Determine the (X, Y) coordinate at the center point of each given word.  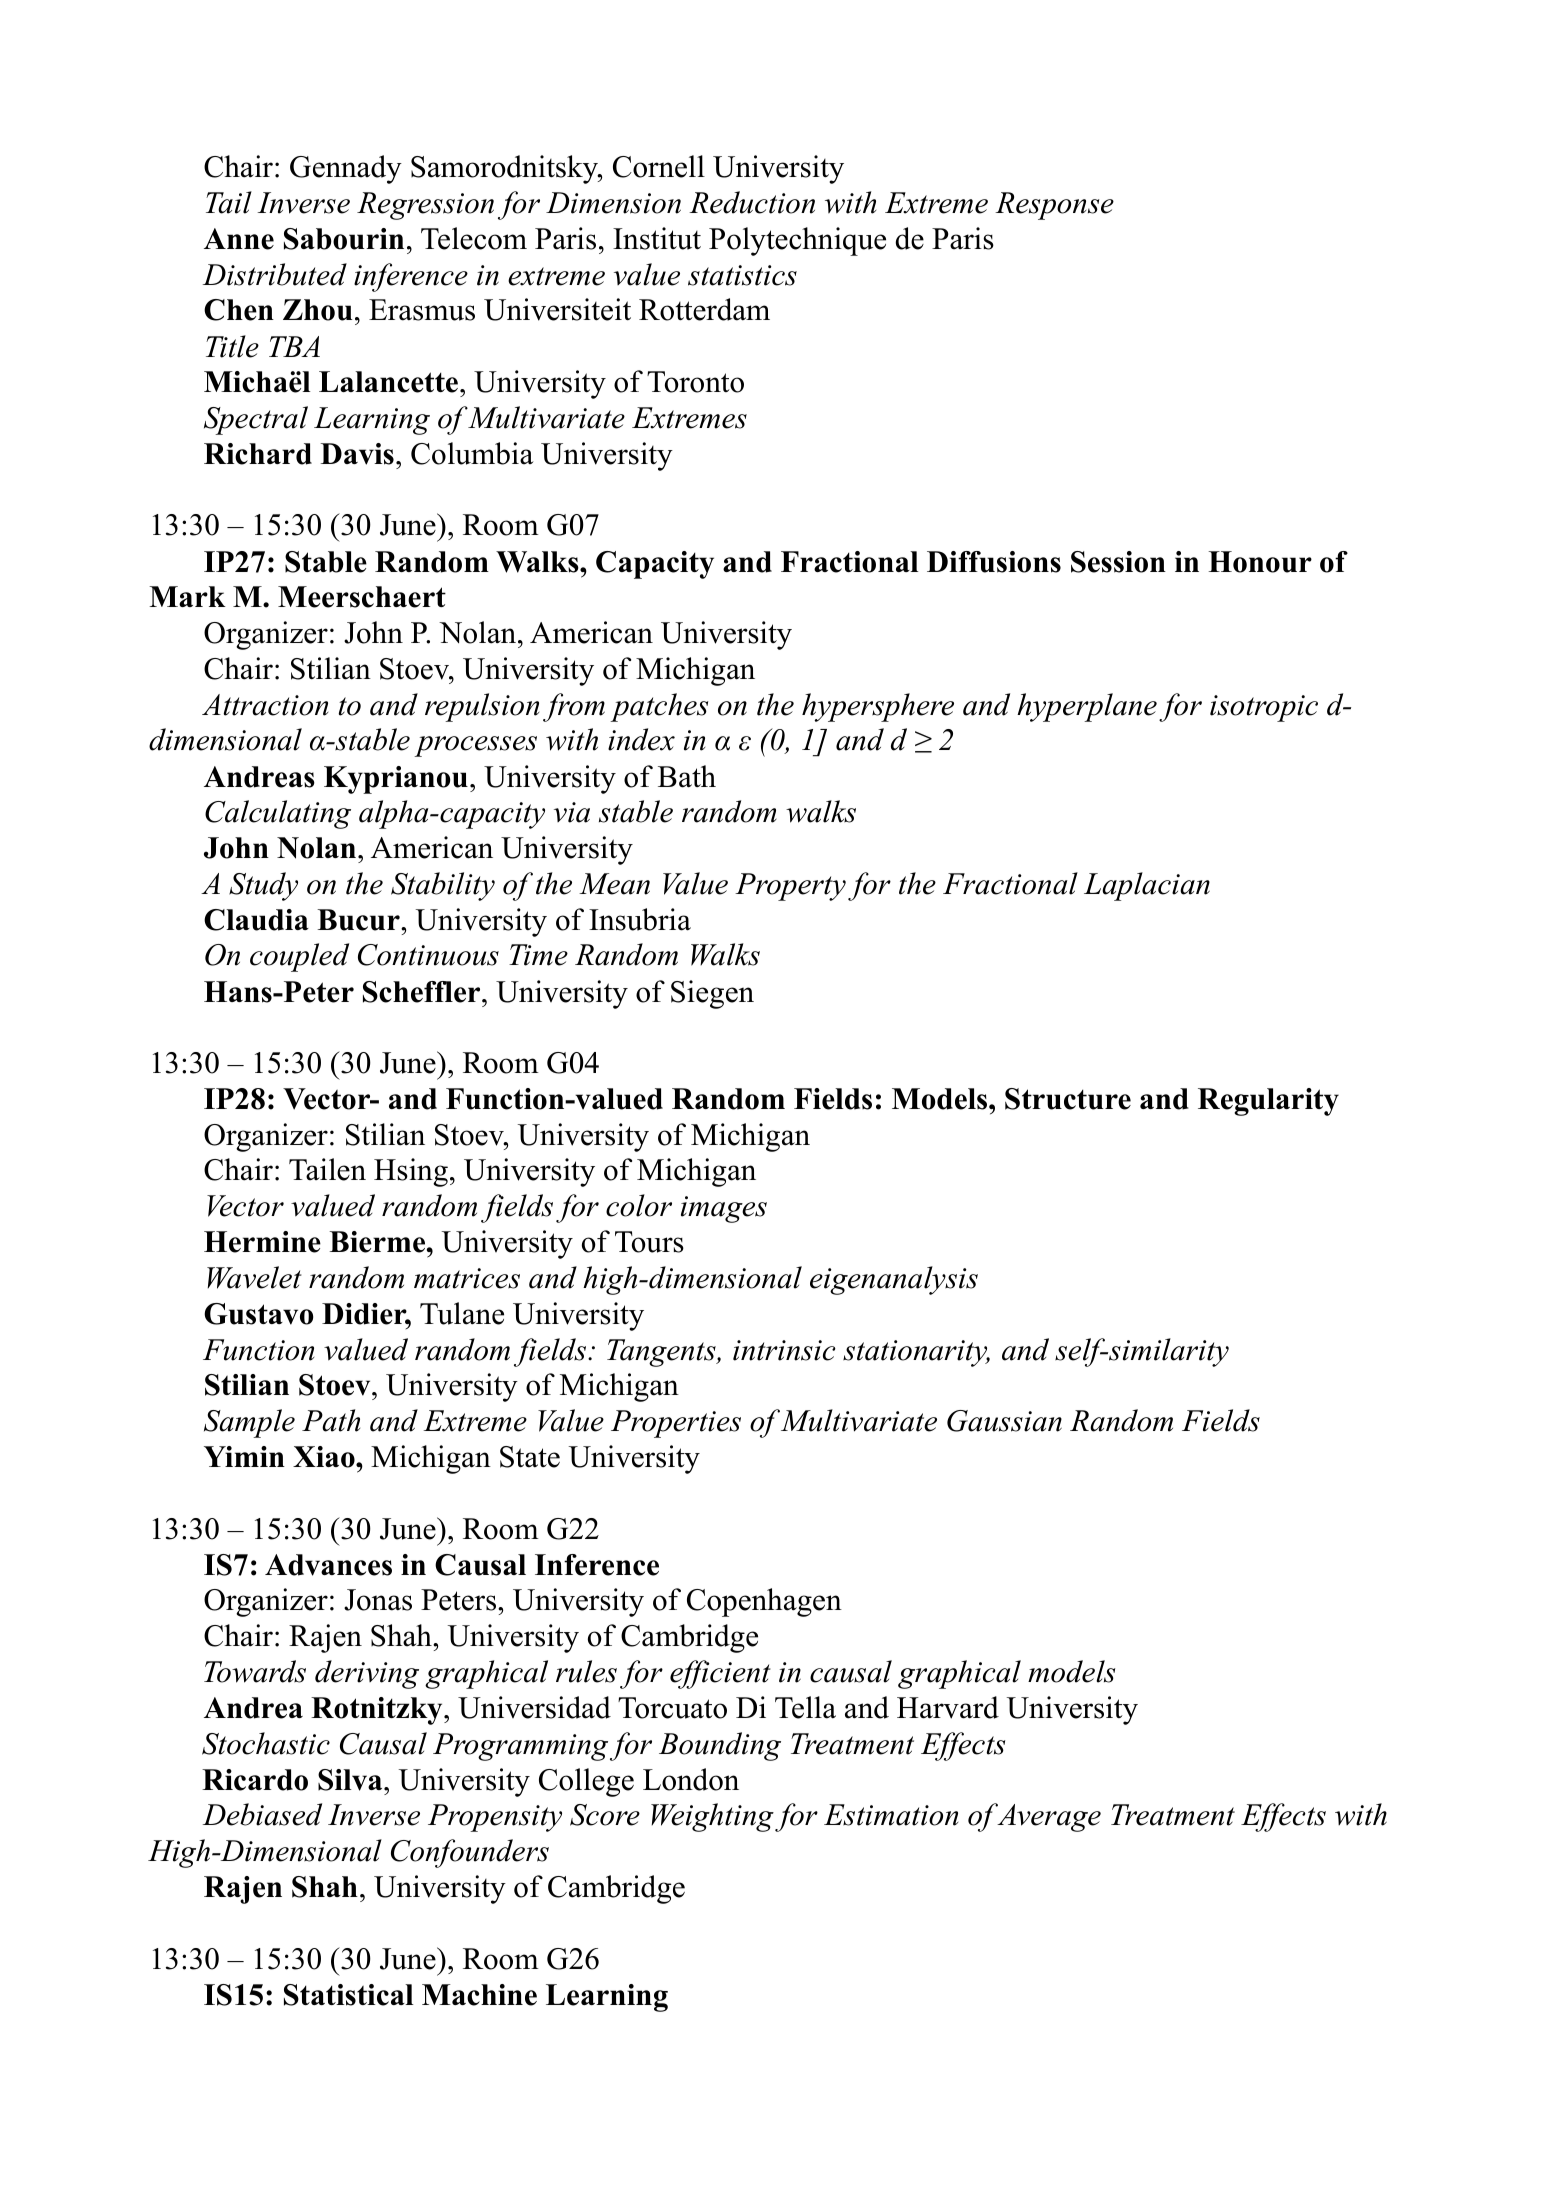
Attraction (265, 705)
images (724, 1209)
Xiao (325, 1457)
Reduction (752, 202)
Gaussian (1004, 1421)
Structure (1068, 1099)
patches (659, 707)
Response (1054, 206)
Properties (676, 1424)
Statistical (349, 1995)
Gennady (346, 169)
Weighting (712, 1817)
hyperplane (1087, 707)
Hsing (411, 1172)
